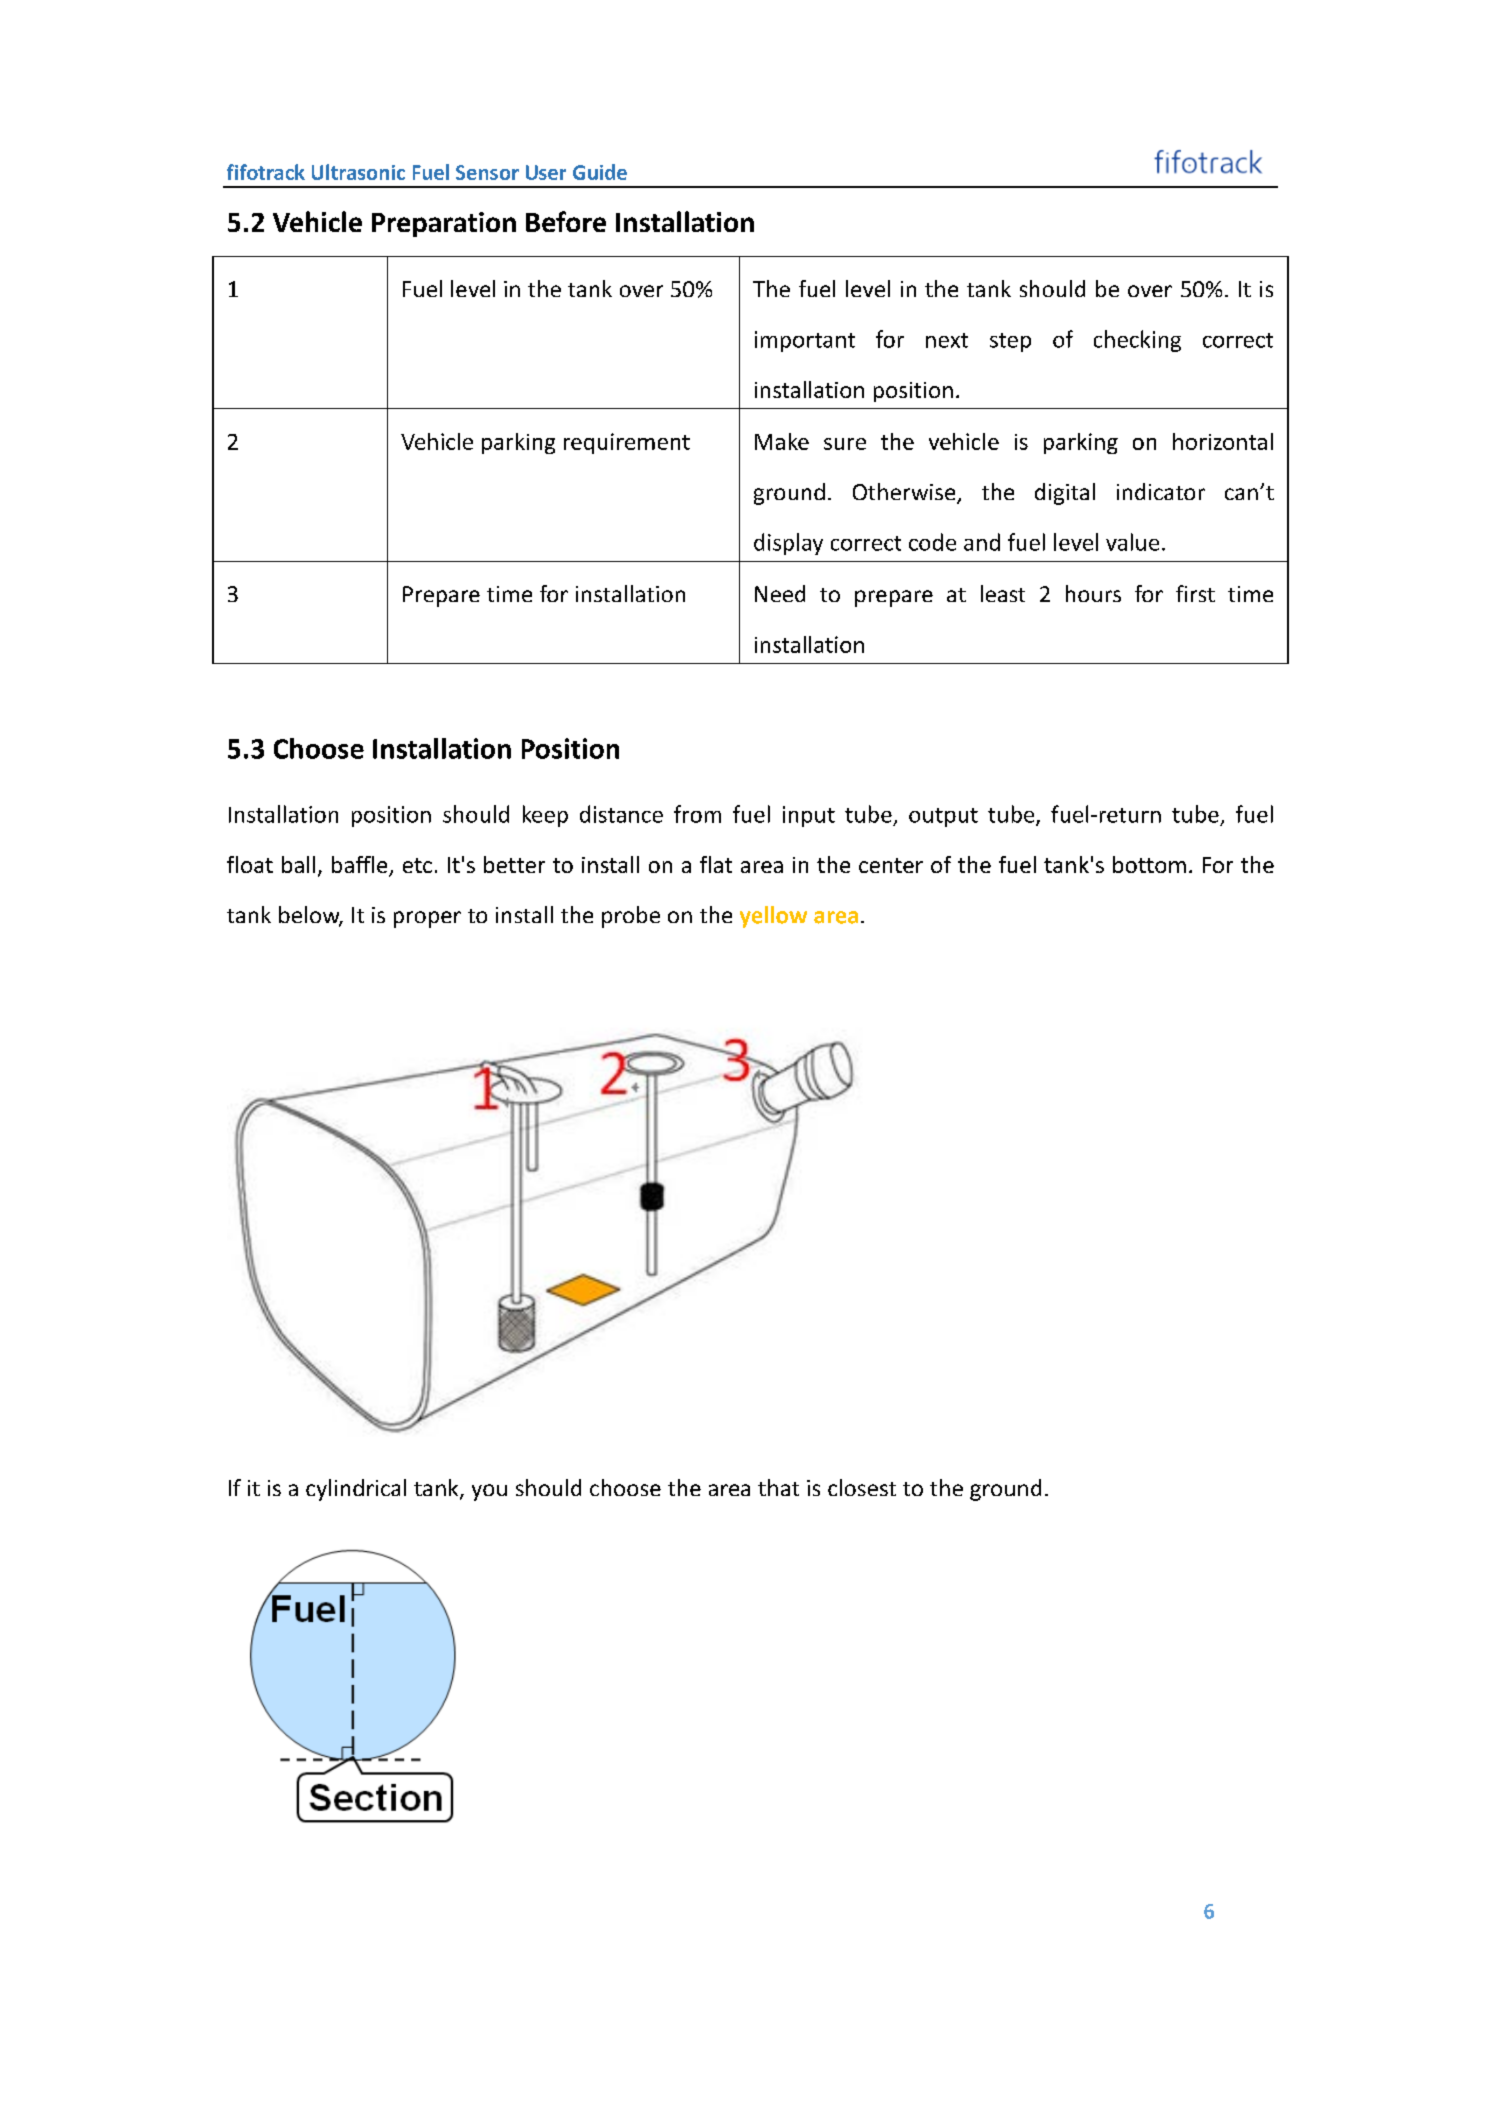 The width and height of the page is (1501, 2123). I want to click on checking, so click(1137, 341).
